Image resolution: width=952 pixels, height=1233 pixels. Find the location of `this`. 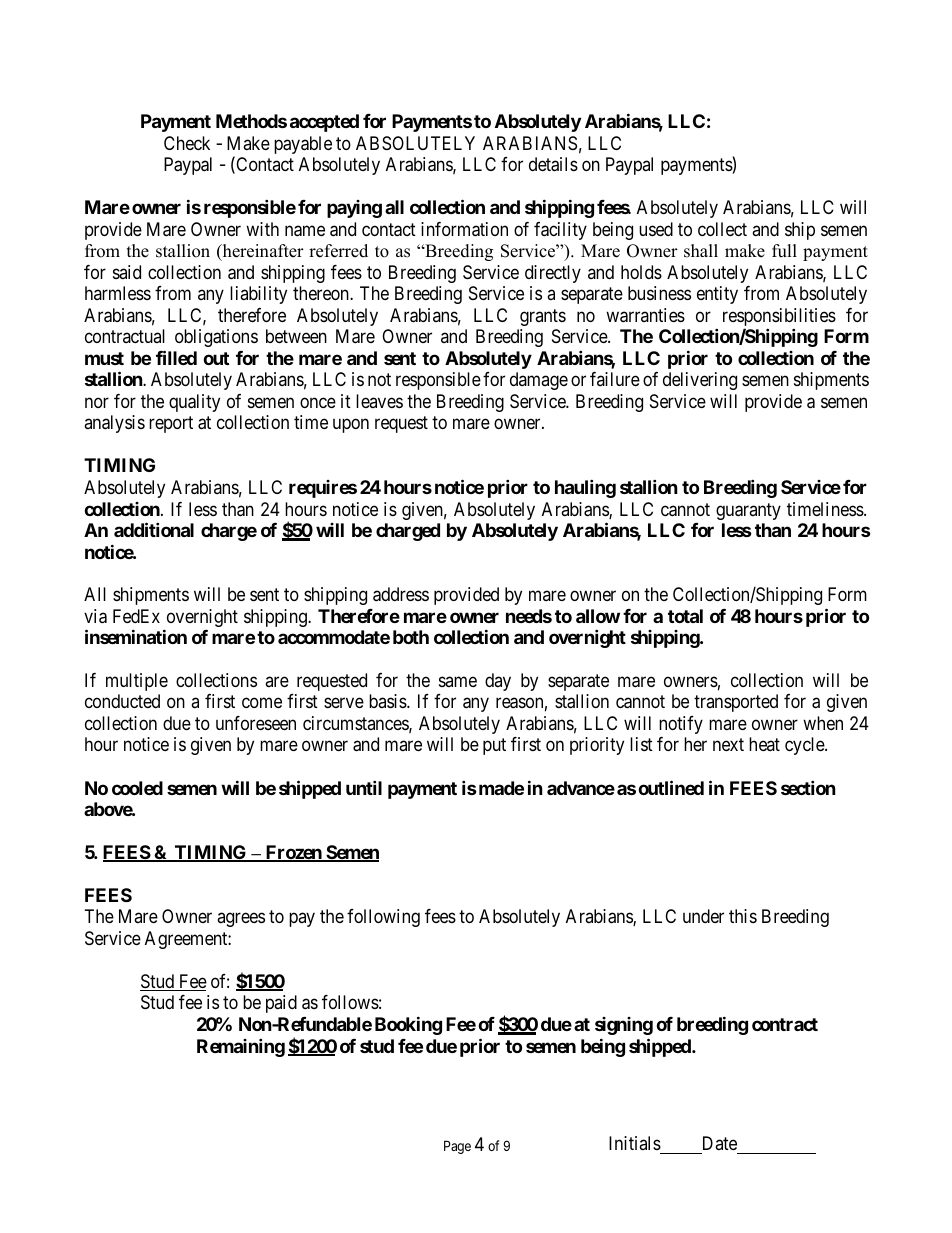

this is located at coordinates (743, 916).
